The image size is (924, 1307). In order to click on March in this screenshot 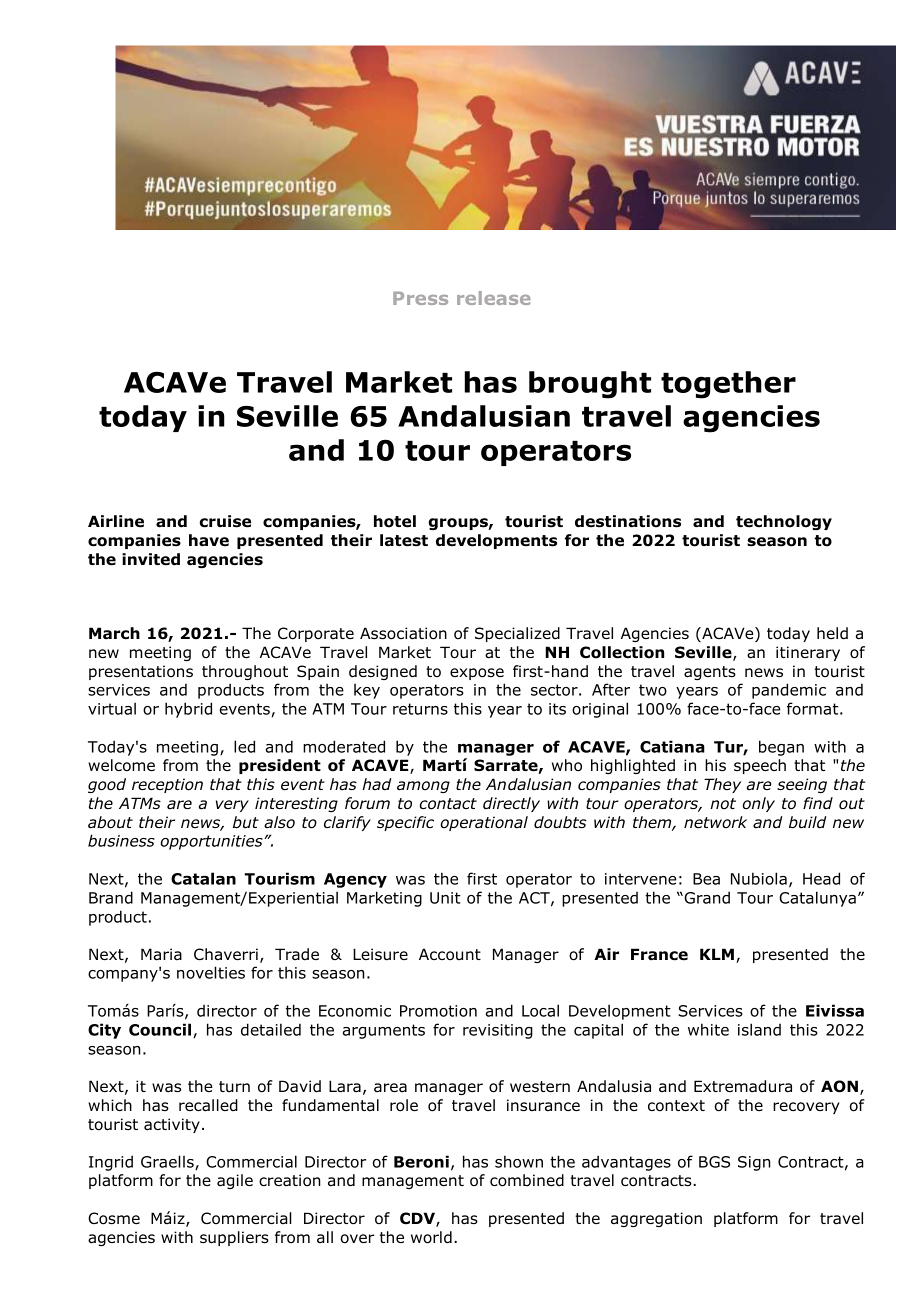, I will do `click(114, 633)`.
